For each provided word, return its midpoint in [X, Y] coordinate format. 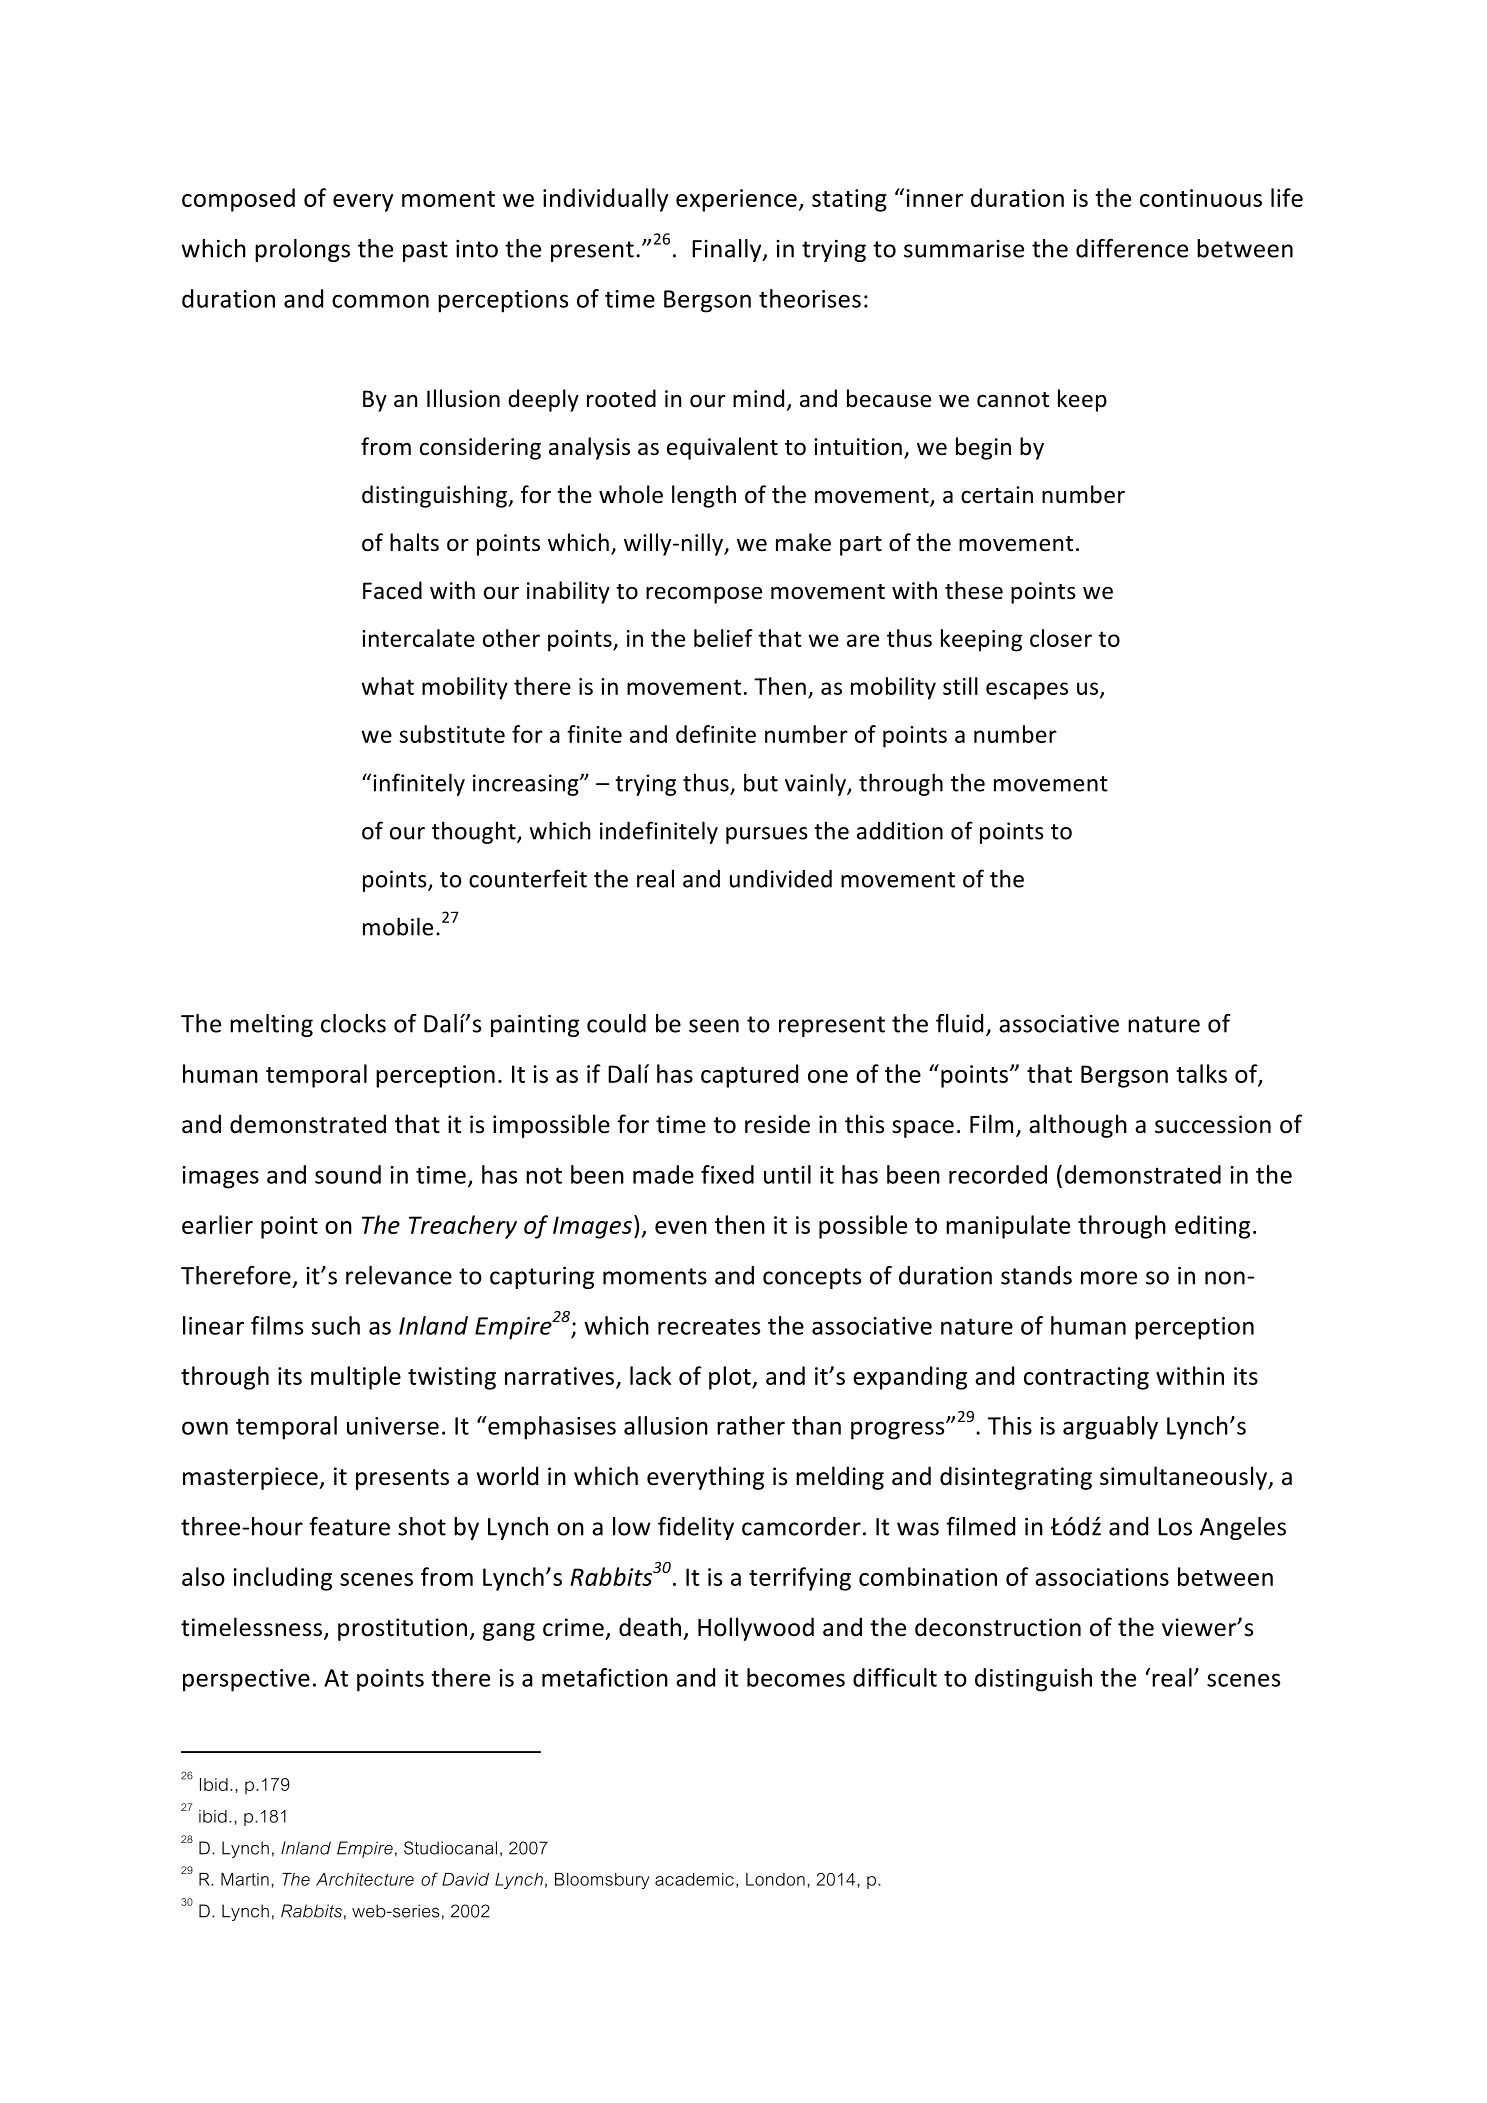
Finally [728, 250]
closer [1061, 638]
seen [714, 1026]
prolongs [302, 250]
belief [723, 638]
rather [751, 1425]
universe [393, 1426]
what [387, 686]
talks [1201, 1073]
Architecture [365, 1879]
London [775, 1879]
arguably [1110, 1428]
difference [1132, 248]
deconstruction [998, 1627]
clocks [353, 1023]
